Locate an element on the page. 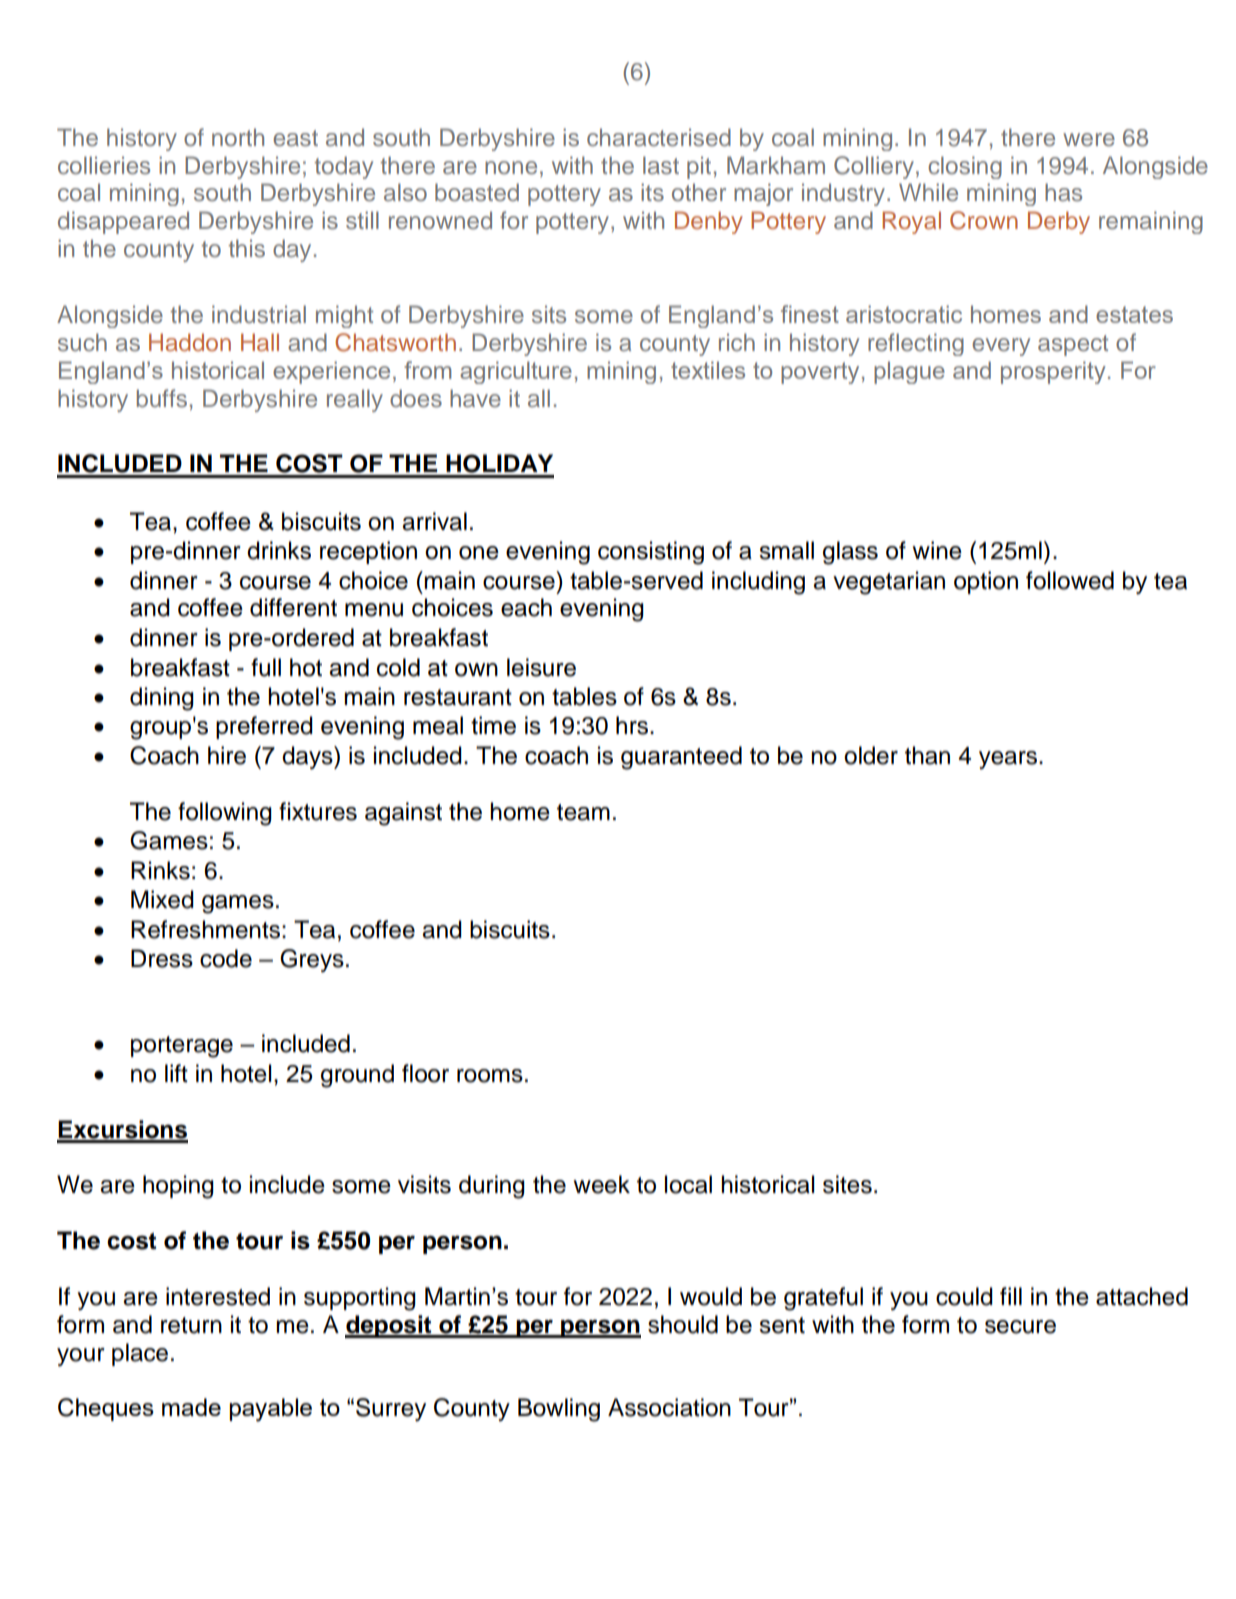 The height and width of the image is (1599, 1236). secure is located at coordinates (1020, 1327).
